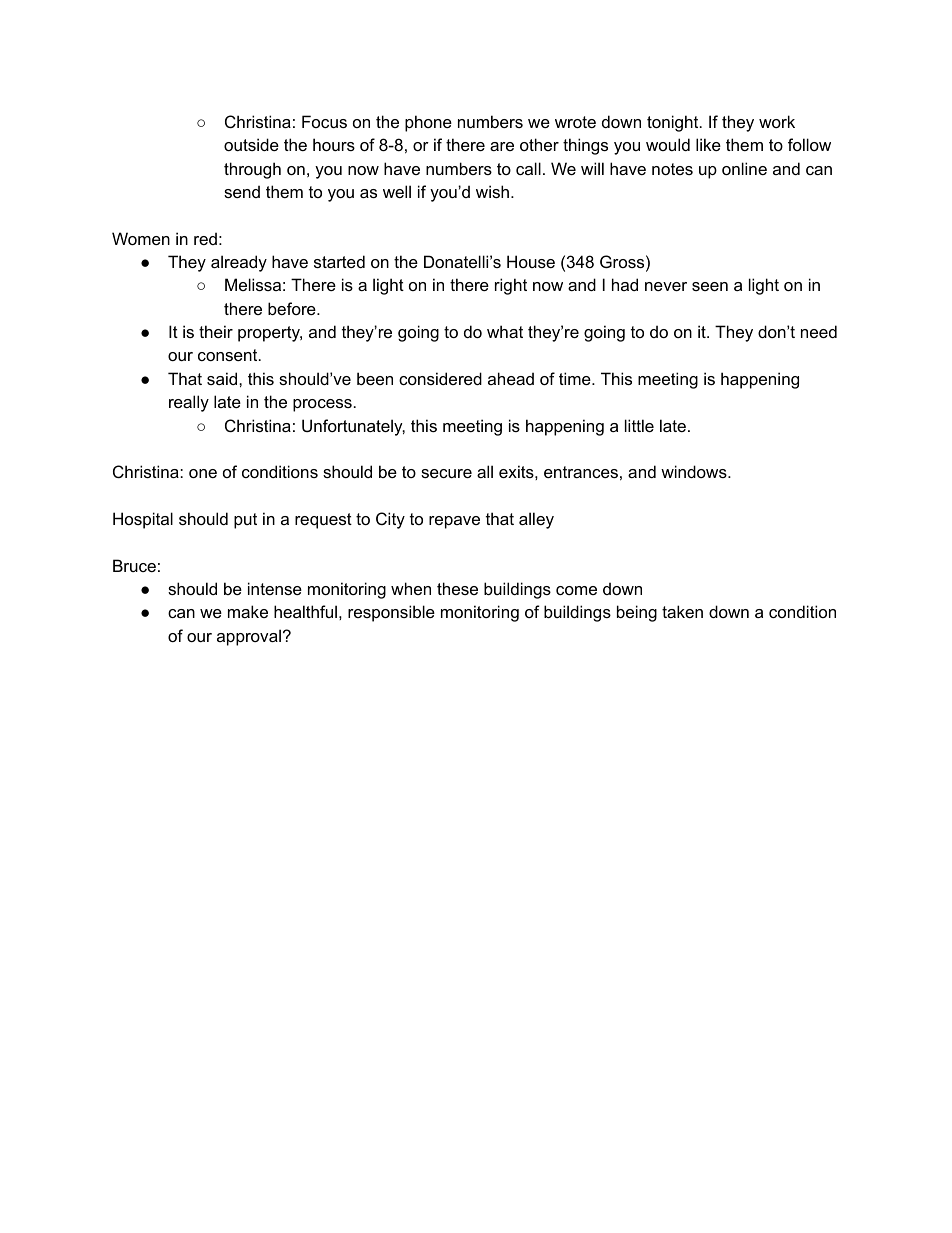 The height and width of the image is (1233, 952). Describe the element at coordinates (708, 144) in the image. I see `like` at that location.
